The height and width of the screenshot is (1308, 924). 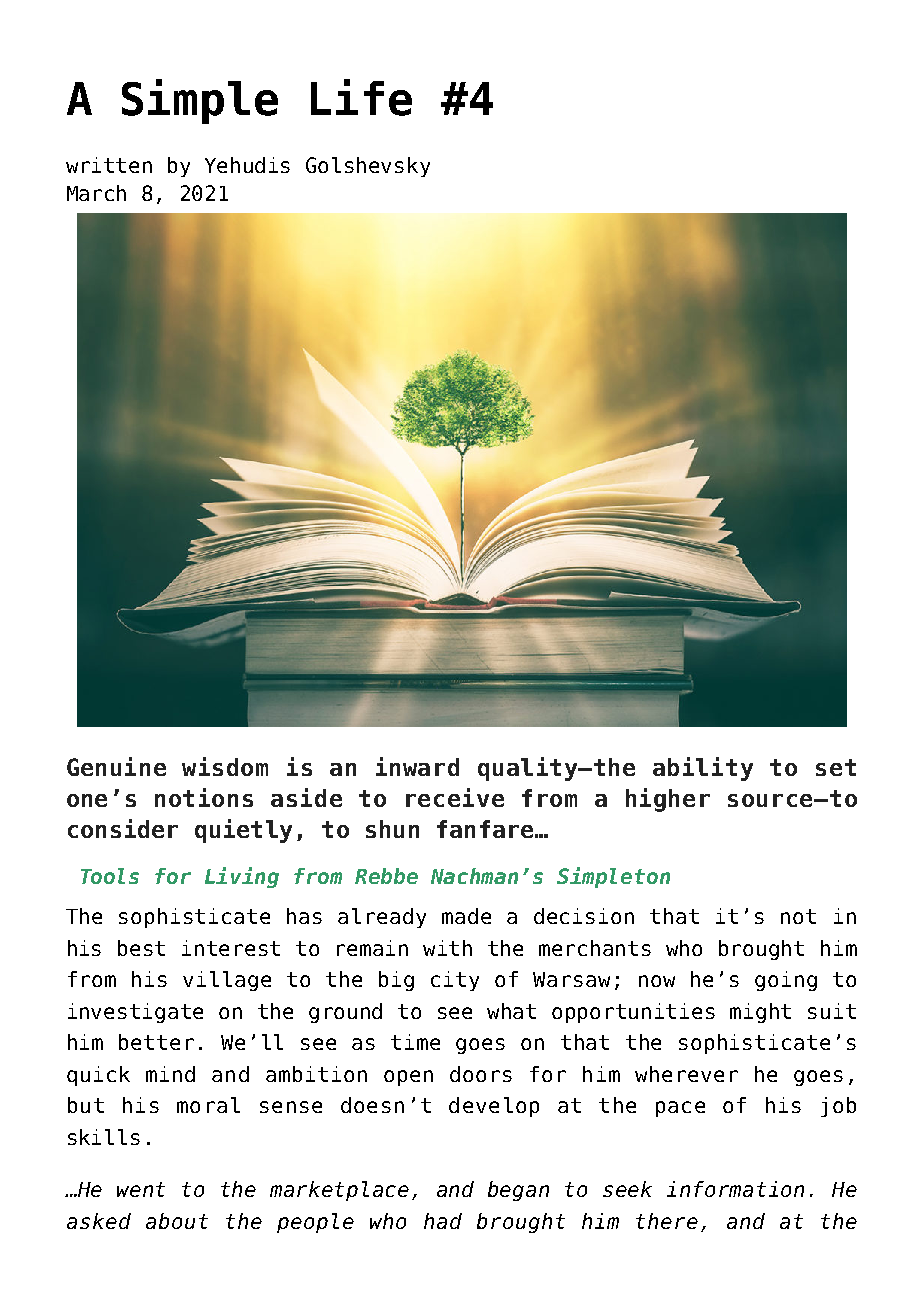 I want to click on went, so click(x=141, y=1189).
